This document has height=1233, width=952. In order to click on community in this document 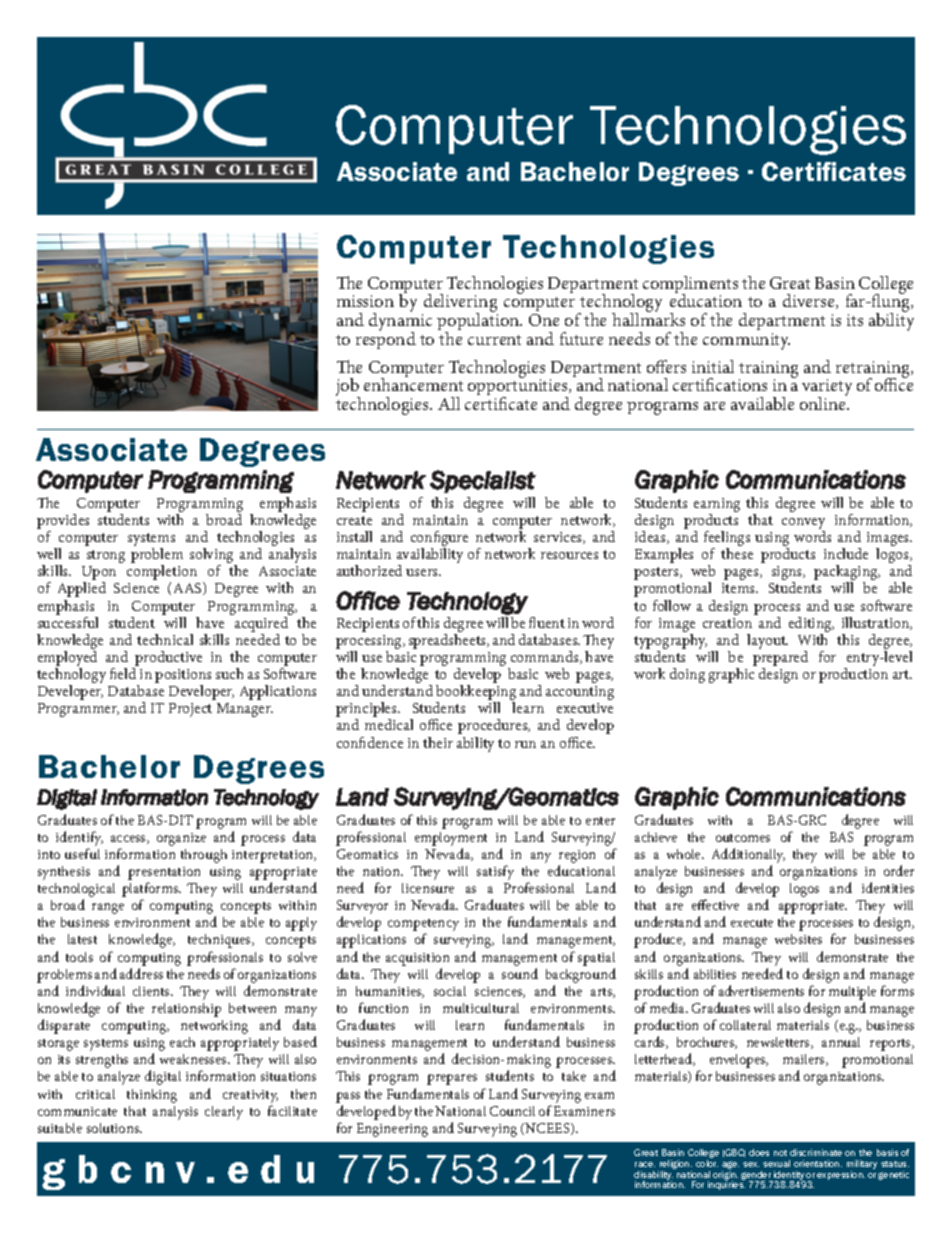, I will do `click(746, 341)`.
